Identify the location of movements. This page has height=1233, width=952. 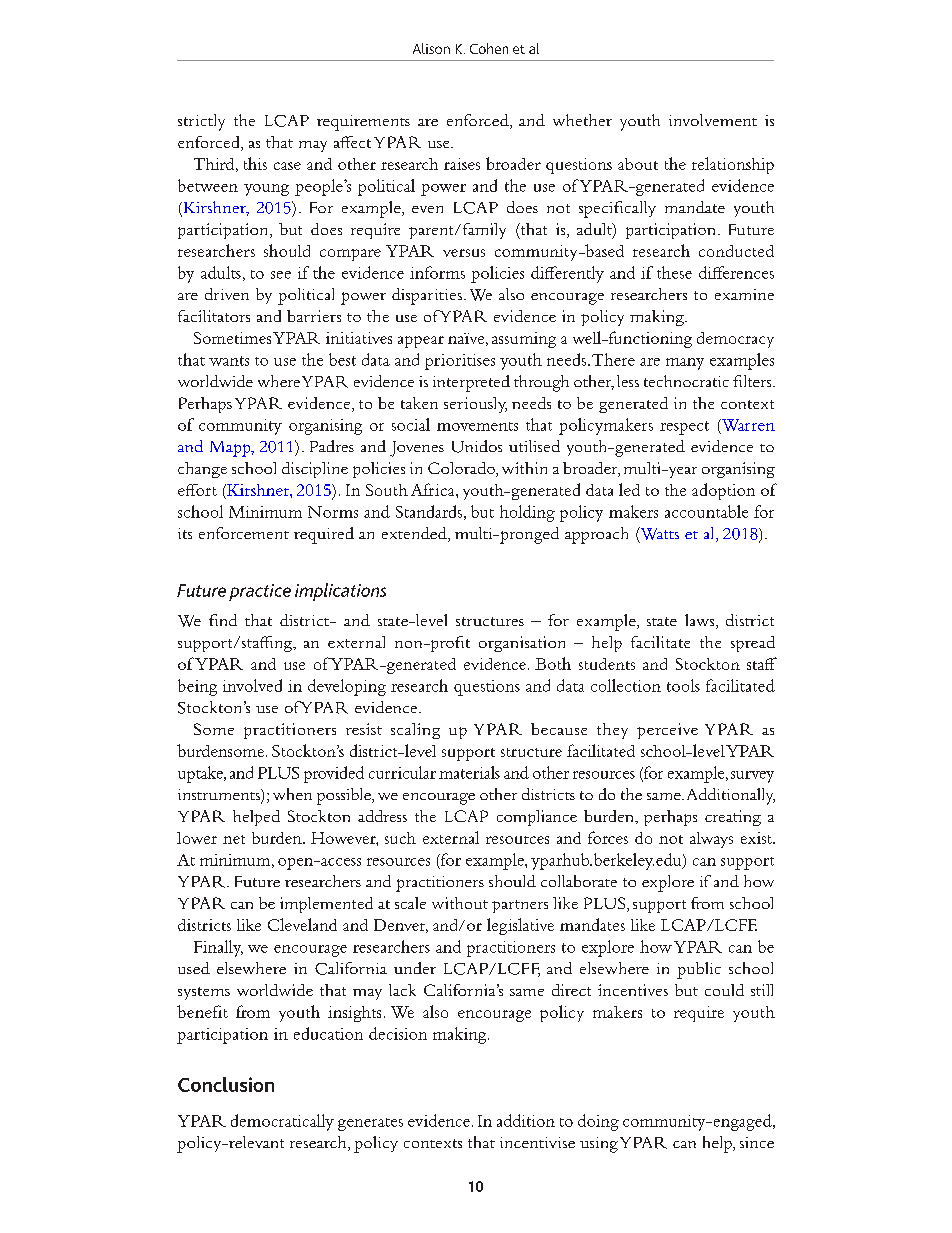
(477, 426).
